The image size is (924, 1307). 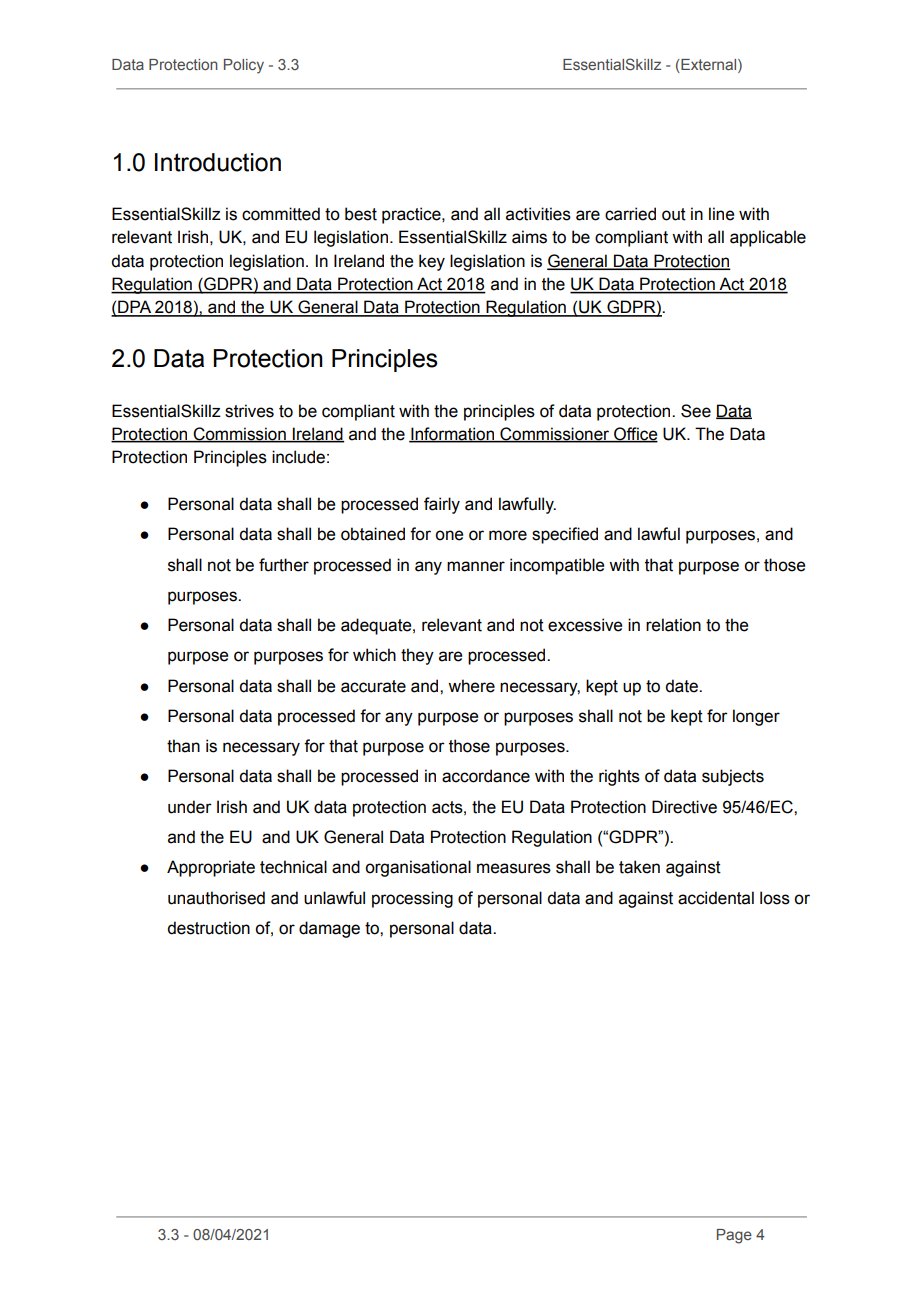 I want to click on Policy, so click(x=244, y=66).
